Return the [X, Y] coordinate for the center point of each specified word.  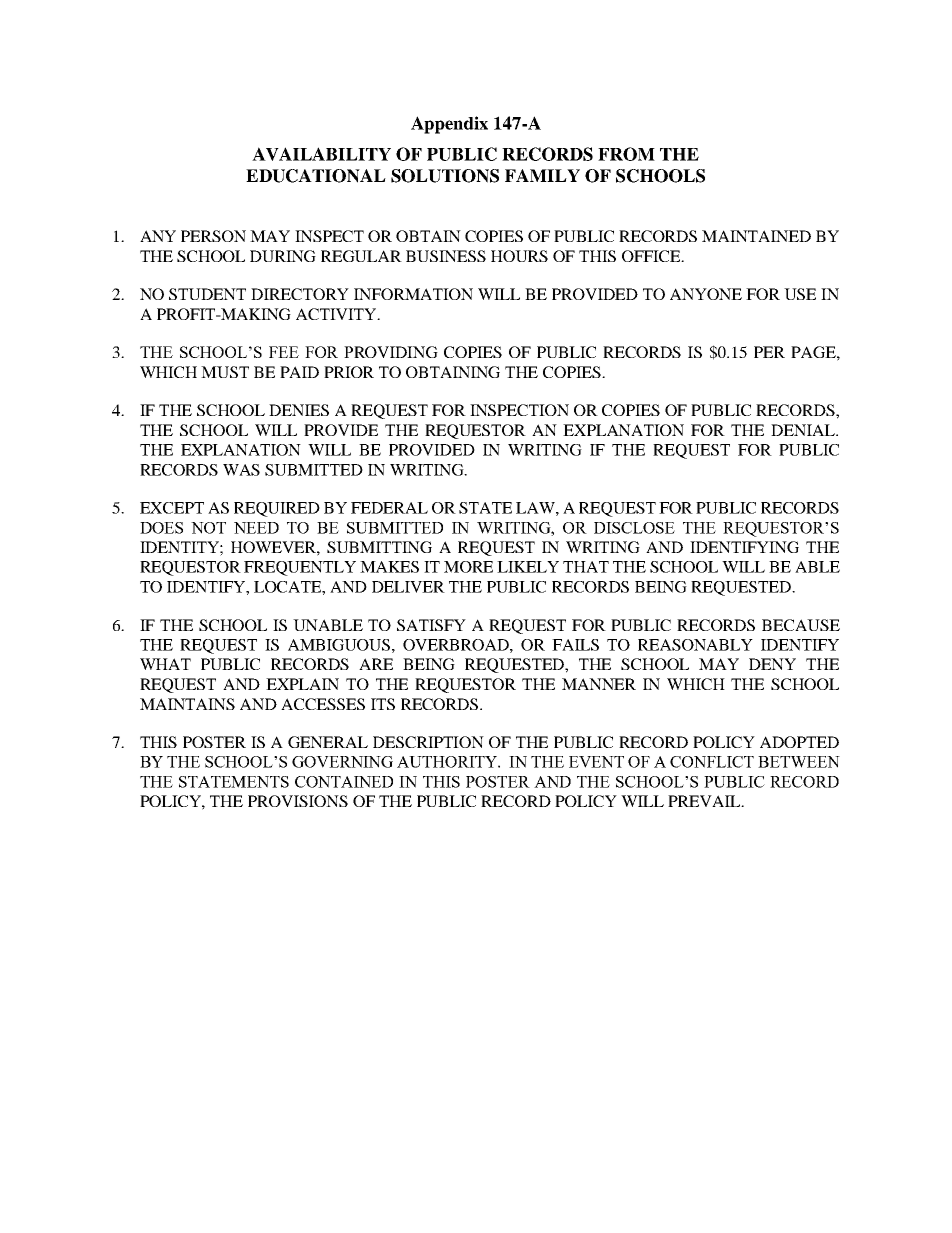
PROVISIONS [298, 801]
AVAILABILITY [321, 154]
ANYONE [706, 294]
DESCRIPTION [428, 742]
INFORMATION [413, 294]
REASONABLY [695, 645]
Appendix [449, 125]
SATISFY [431, 625]
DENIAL [804, 430]
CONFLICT [712, 762]
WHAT [165, 664]
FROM [626, 154]
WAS [241, 470]
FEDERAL [389, 508]
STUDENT [207, 294]
